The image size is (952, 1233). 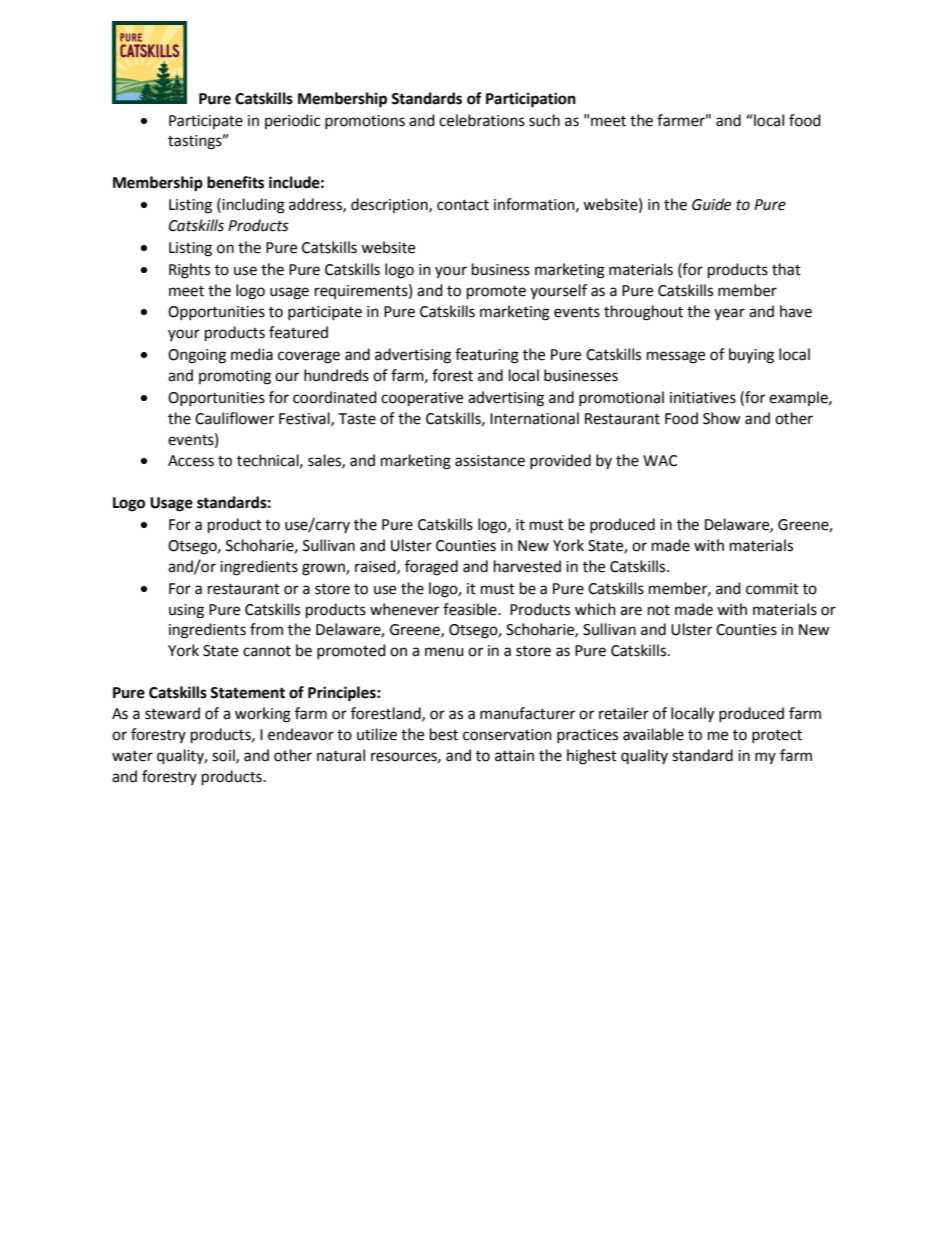 I want to click on best, so click(x=444, y=734).
